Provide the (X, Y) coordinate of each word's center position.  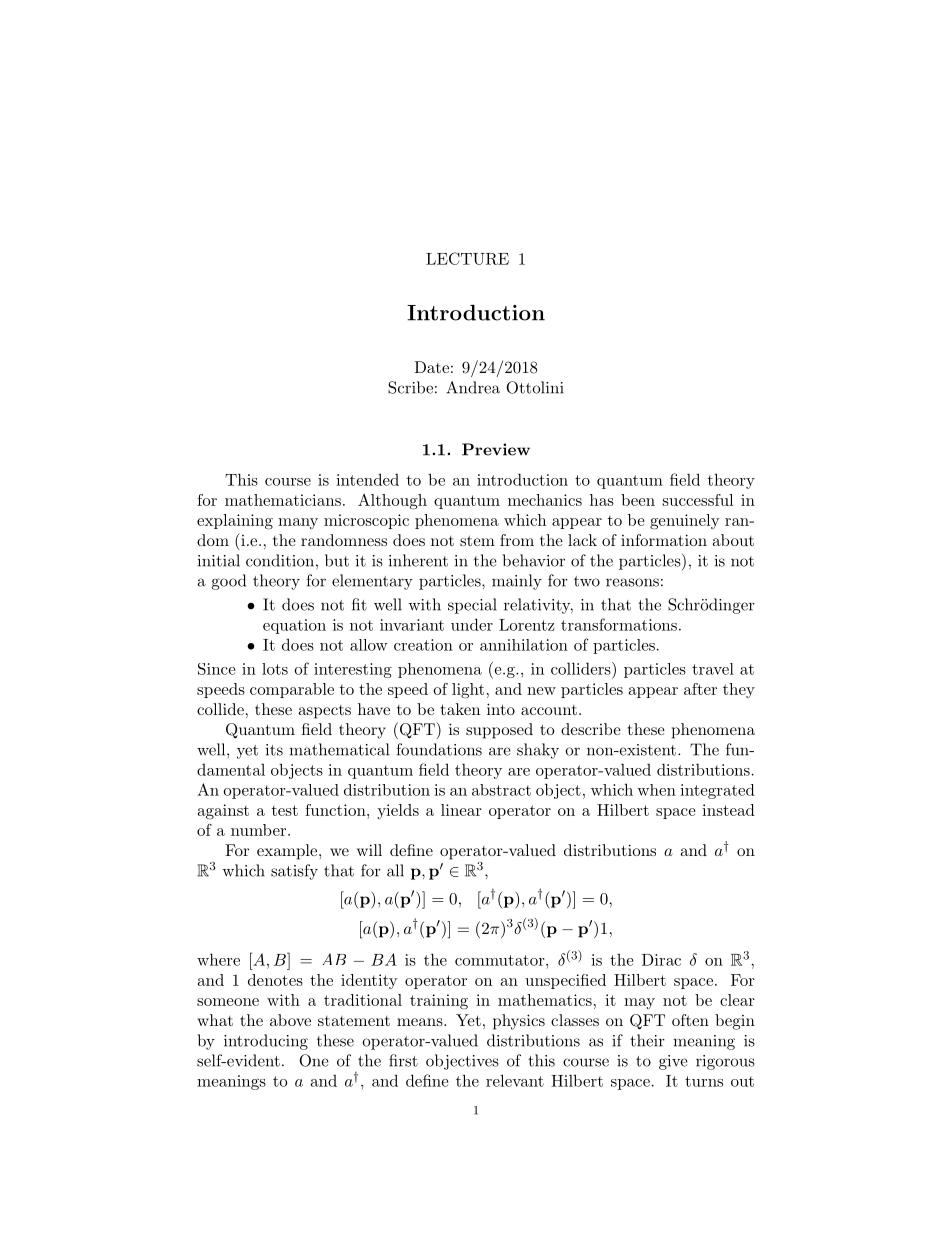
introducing (266, 1042)
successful (698, 500)
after (700, 689)
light (468, 691)
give (673, 1062)
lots (275, 669)
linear (461, 810)
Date (431, 367)
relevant (515, 1080)
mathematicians (283, 500)
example (288, 852)
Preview (496, 449)
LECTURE (467, 258)
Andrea (473, 387)
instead (728, 810)
